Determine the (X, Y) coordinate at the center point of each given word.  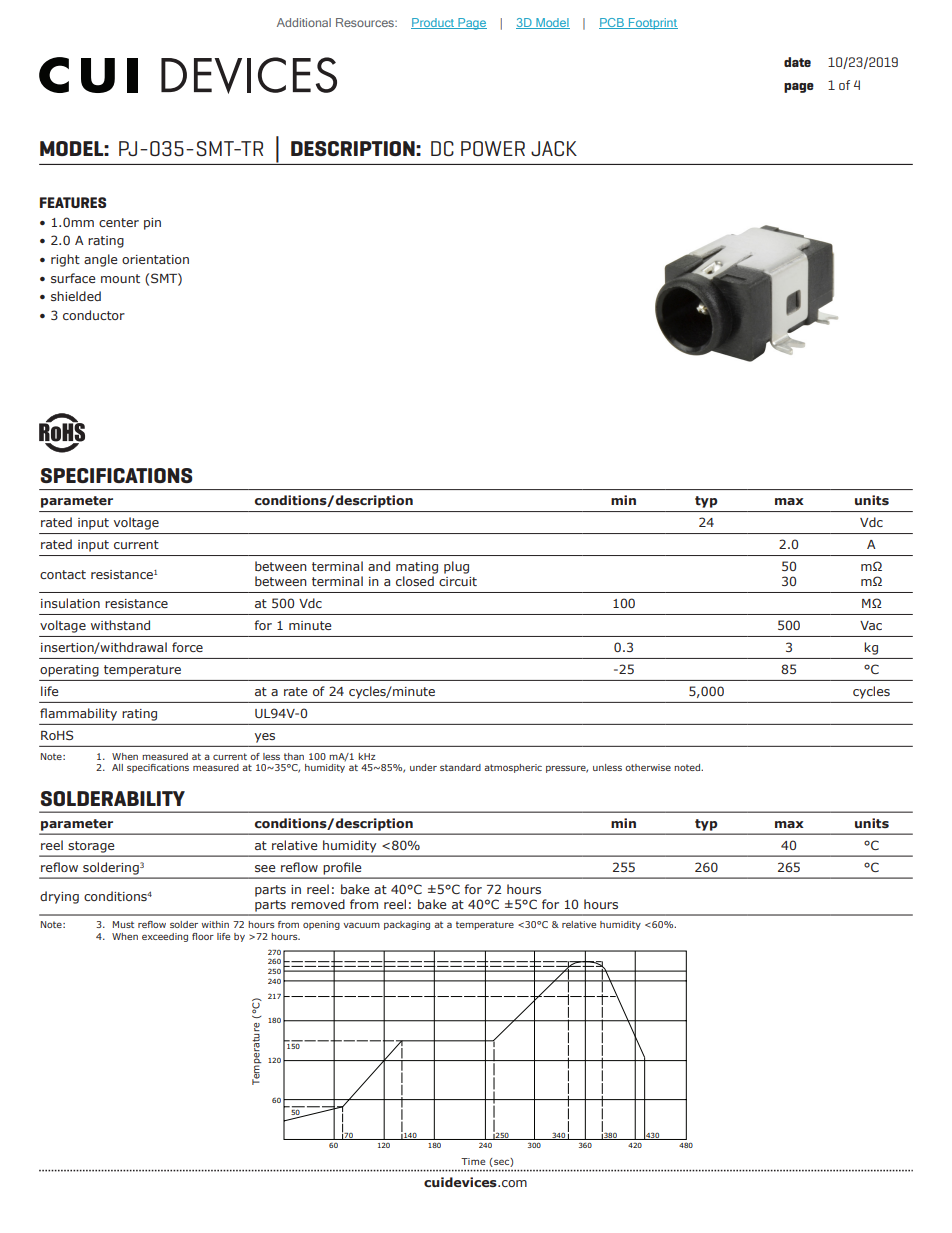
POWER (493, 148)
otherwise (648, 767)
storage (91, 847)
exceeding (165, 937)
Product (433, 23)
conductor (94, 315)
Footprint (652, 24)
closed (415, 581)
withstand (120, 625)
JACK (554, 148)
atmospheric (513, 768)
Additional (304, 22)
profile (342, 868)
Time (473, 1161)
